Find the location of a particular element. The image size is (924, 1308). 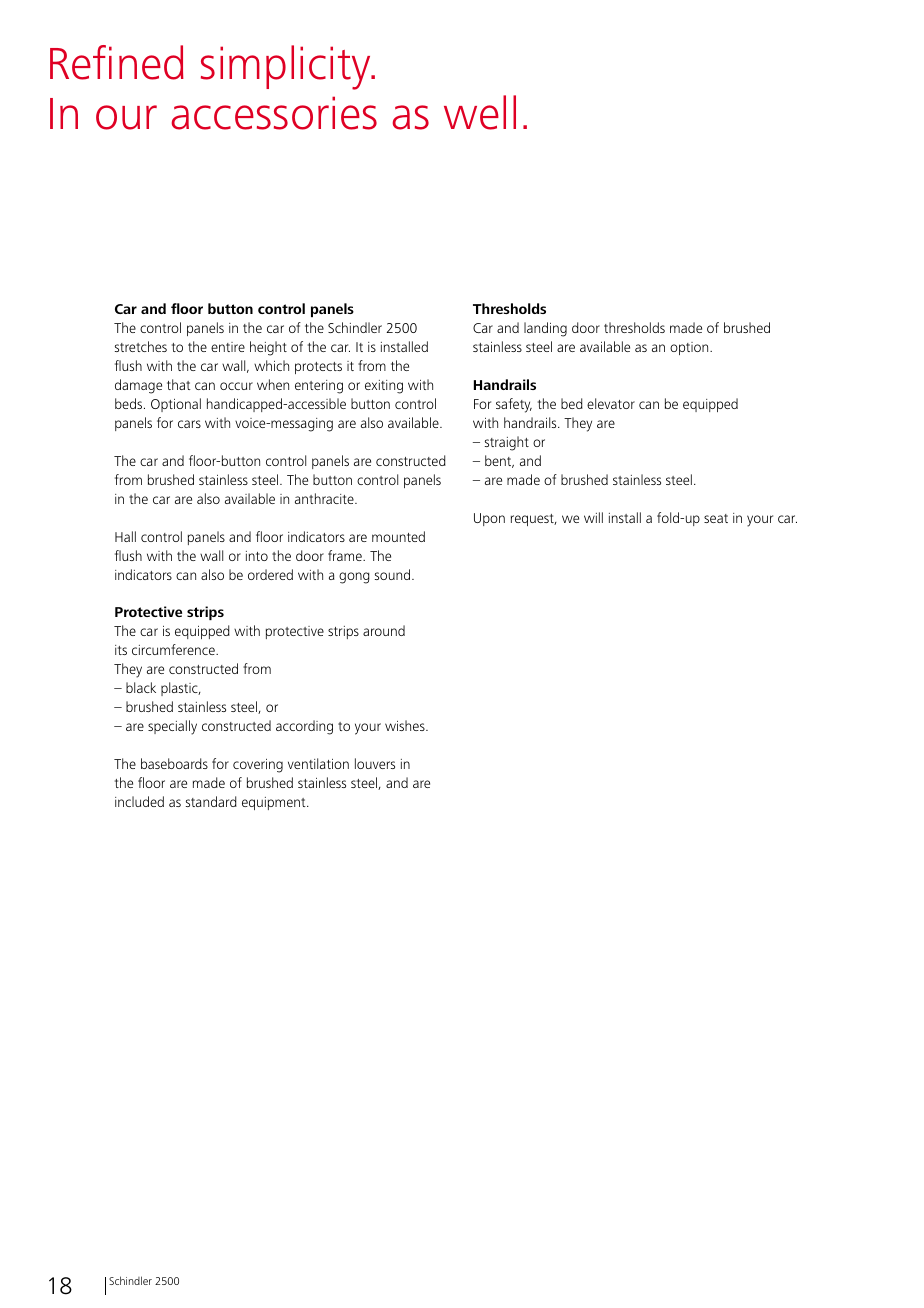

landing is located at coordinates (545, 329).
